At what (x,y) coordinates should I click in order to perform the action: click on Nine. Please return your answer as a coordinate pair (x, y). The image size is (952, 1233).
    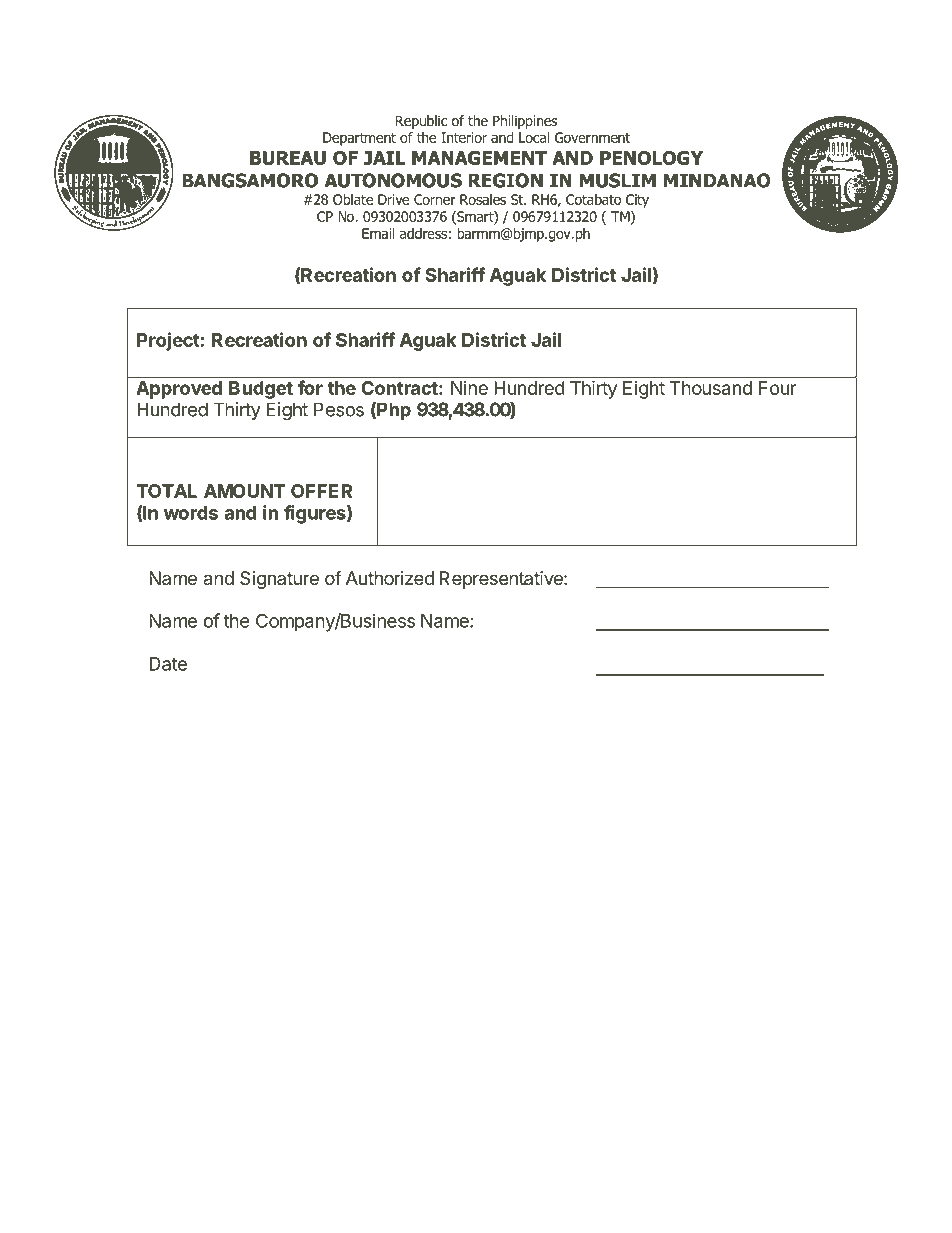
    Looking at the image, I should click on (469, 388).
